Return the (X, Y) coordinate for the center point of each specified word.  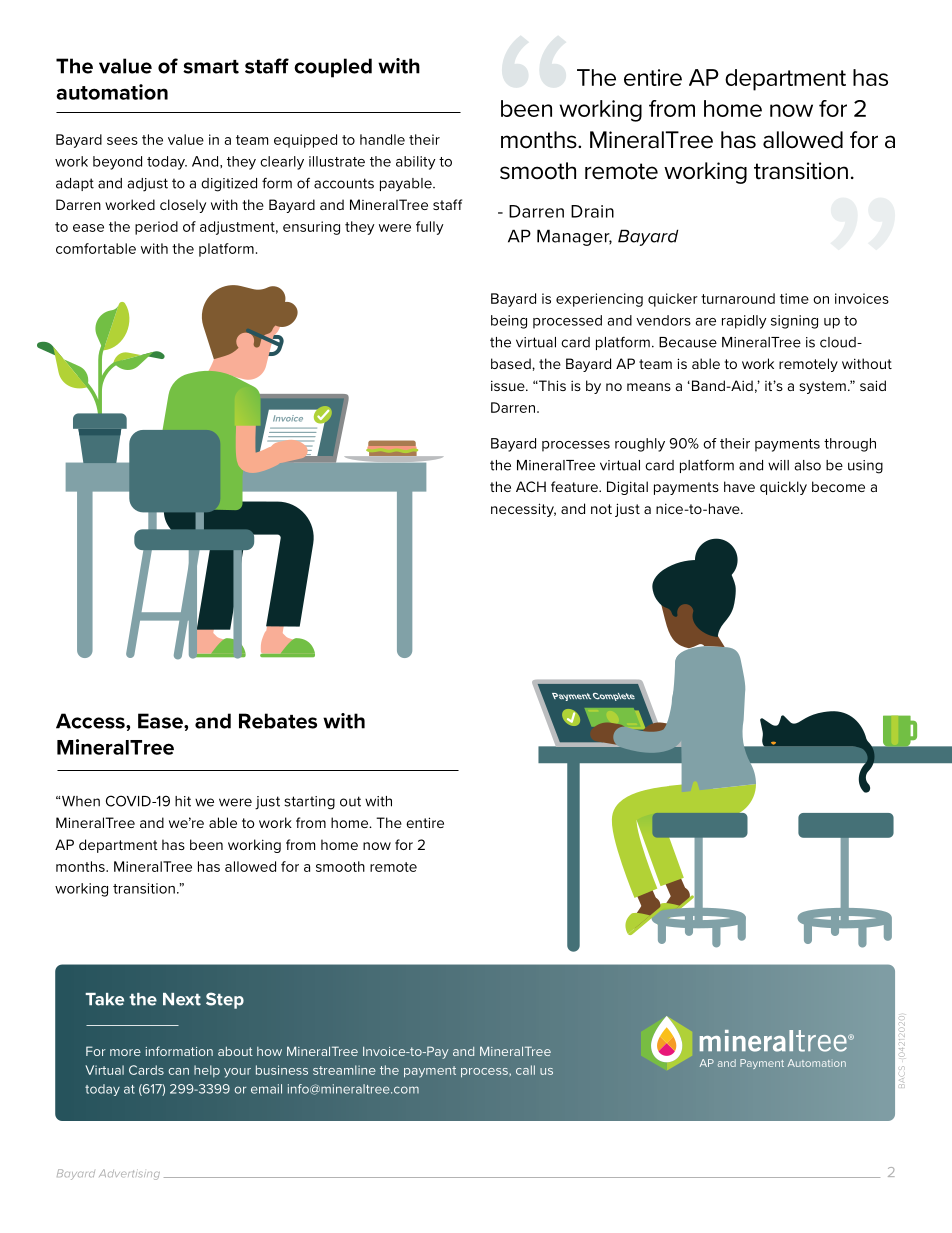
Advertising (129, 1174)
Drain (592, 211)
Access (91, 721)
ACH (531, 486)
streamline (344, 1070)
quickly (783, 488)
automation (112, 92)
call (525, 1070)
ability (416, 163)
